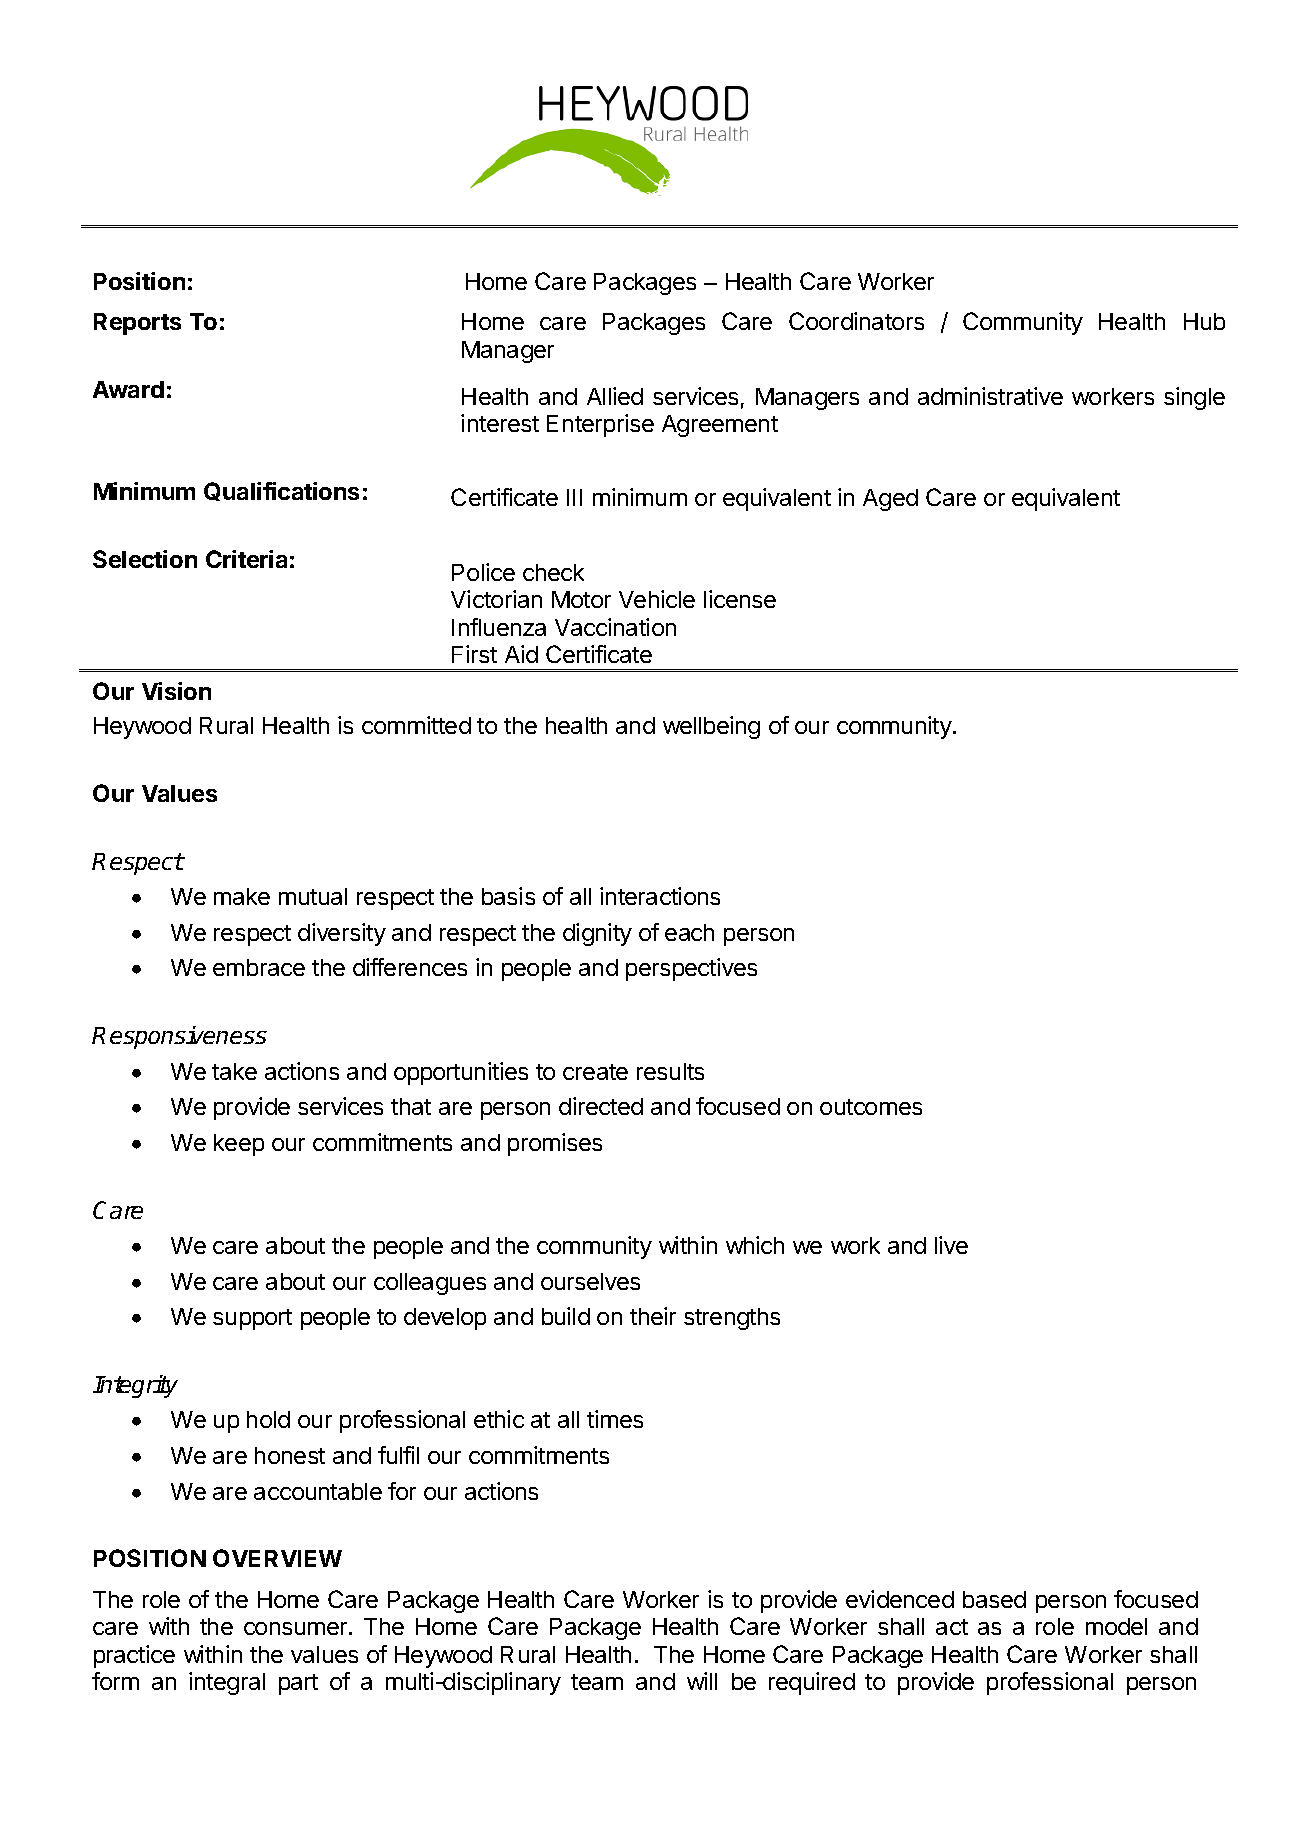 The width and height of the screenshot is (1290, 1824). I want to click on Allied, so click(615, 396).
